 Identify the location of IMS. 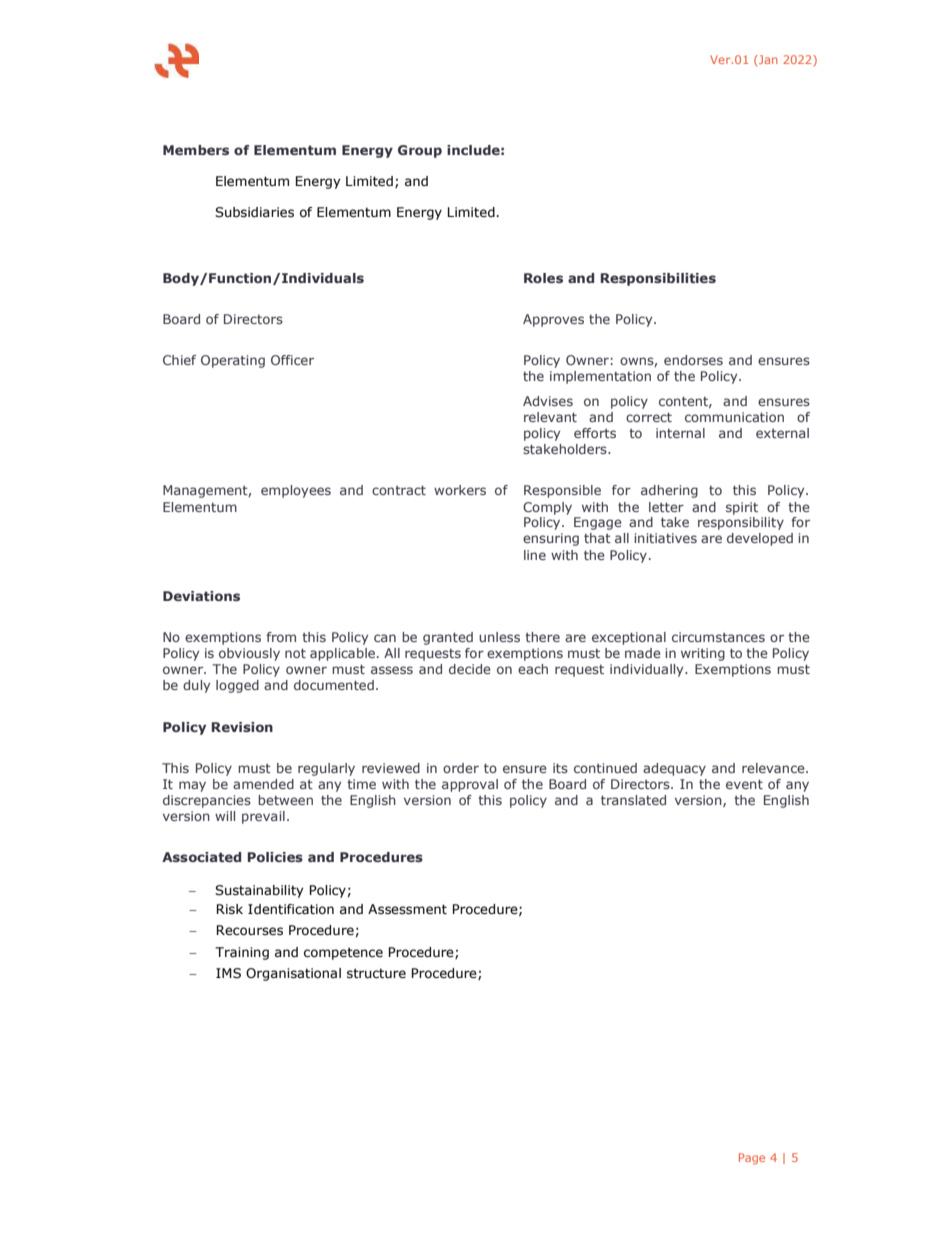
(228, 973).
